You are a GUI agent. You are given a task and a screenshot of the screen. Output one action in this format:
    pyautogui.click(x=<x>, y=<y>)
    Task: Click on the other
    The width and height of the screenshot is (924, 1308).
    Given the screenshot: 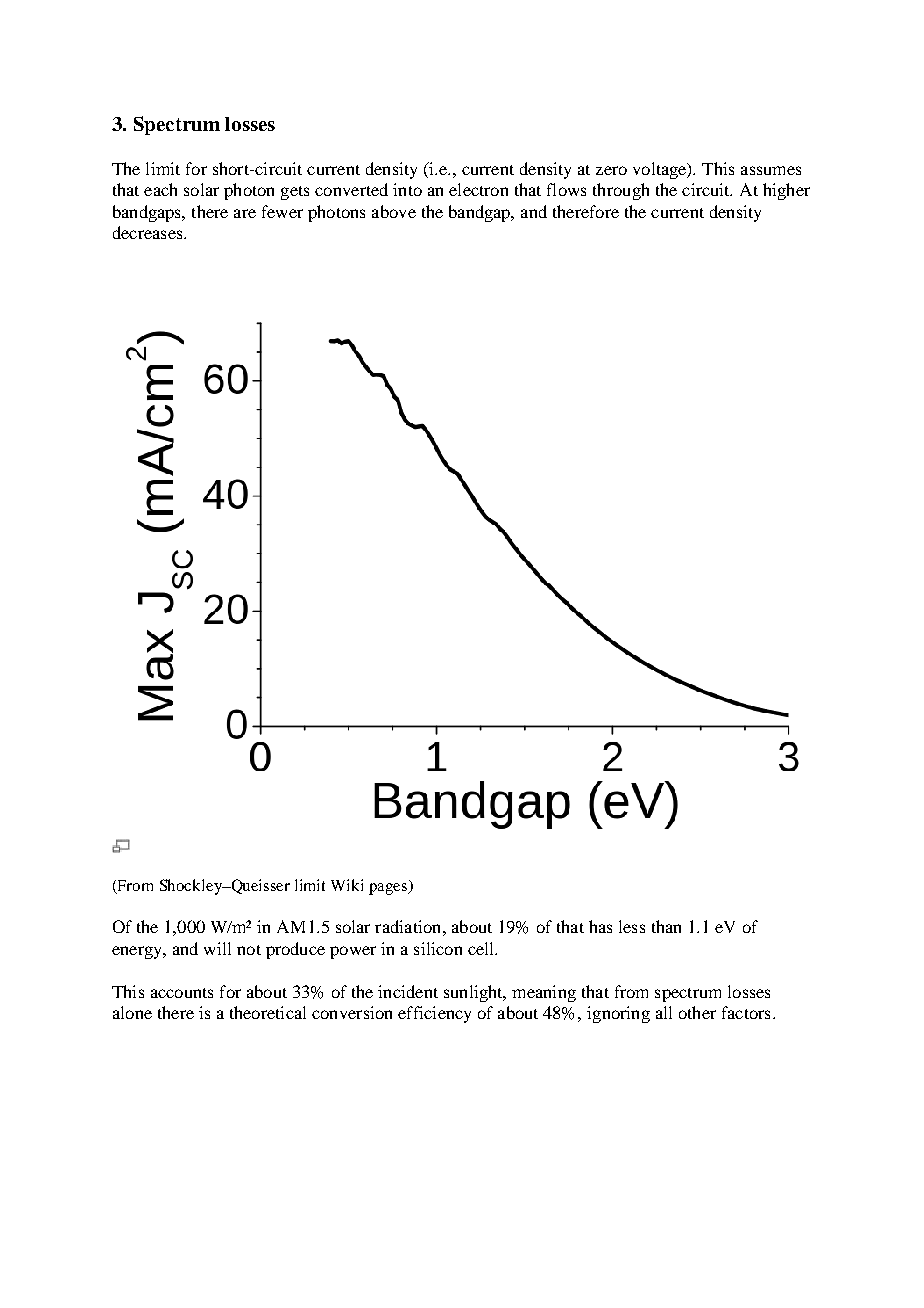 What is the action you would take?
    pyautogui.click(x=697, y=1012)
